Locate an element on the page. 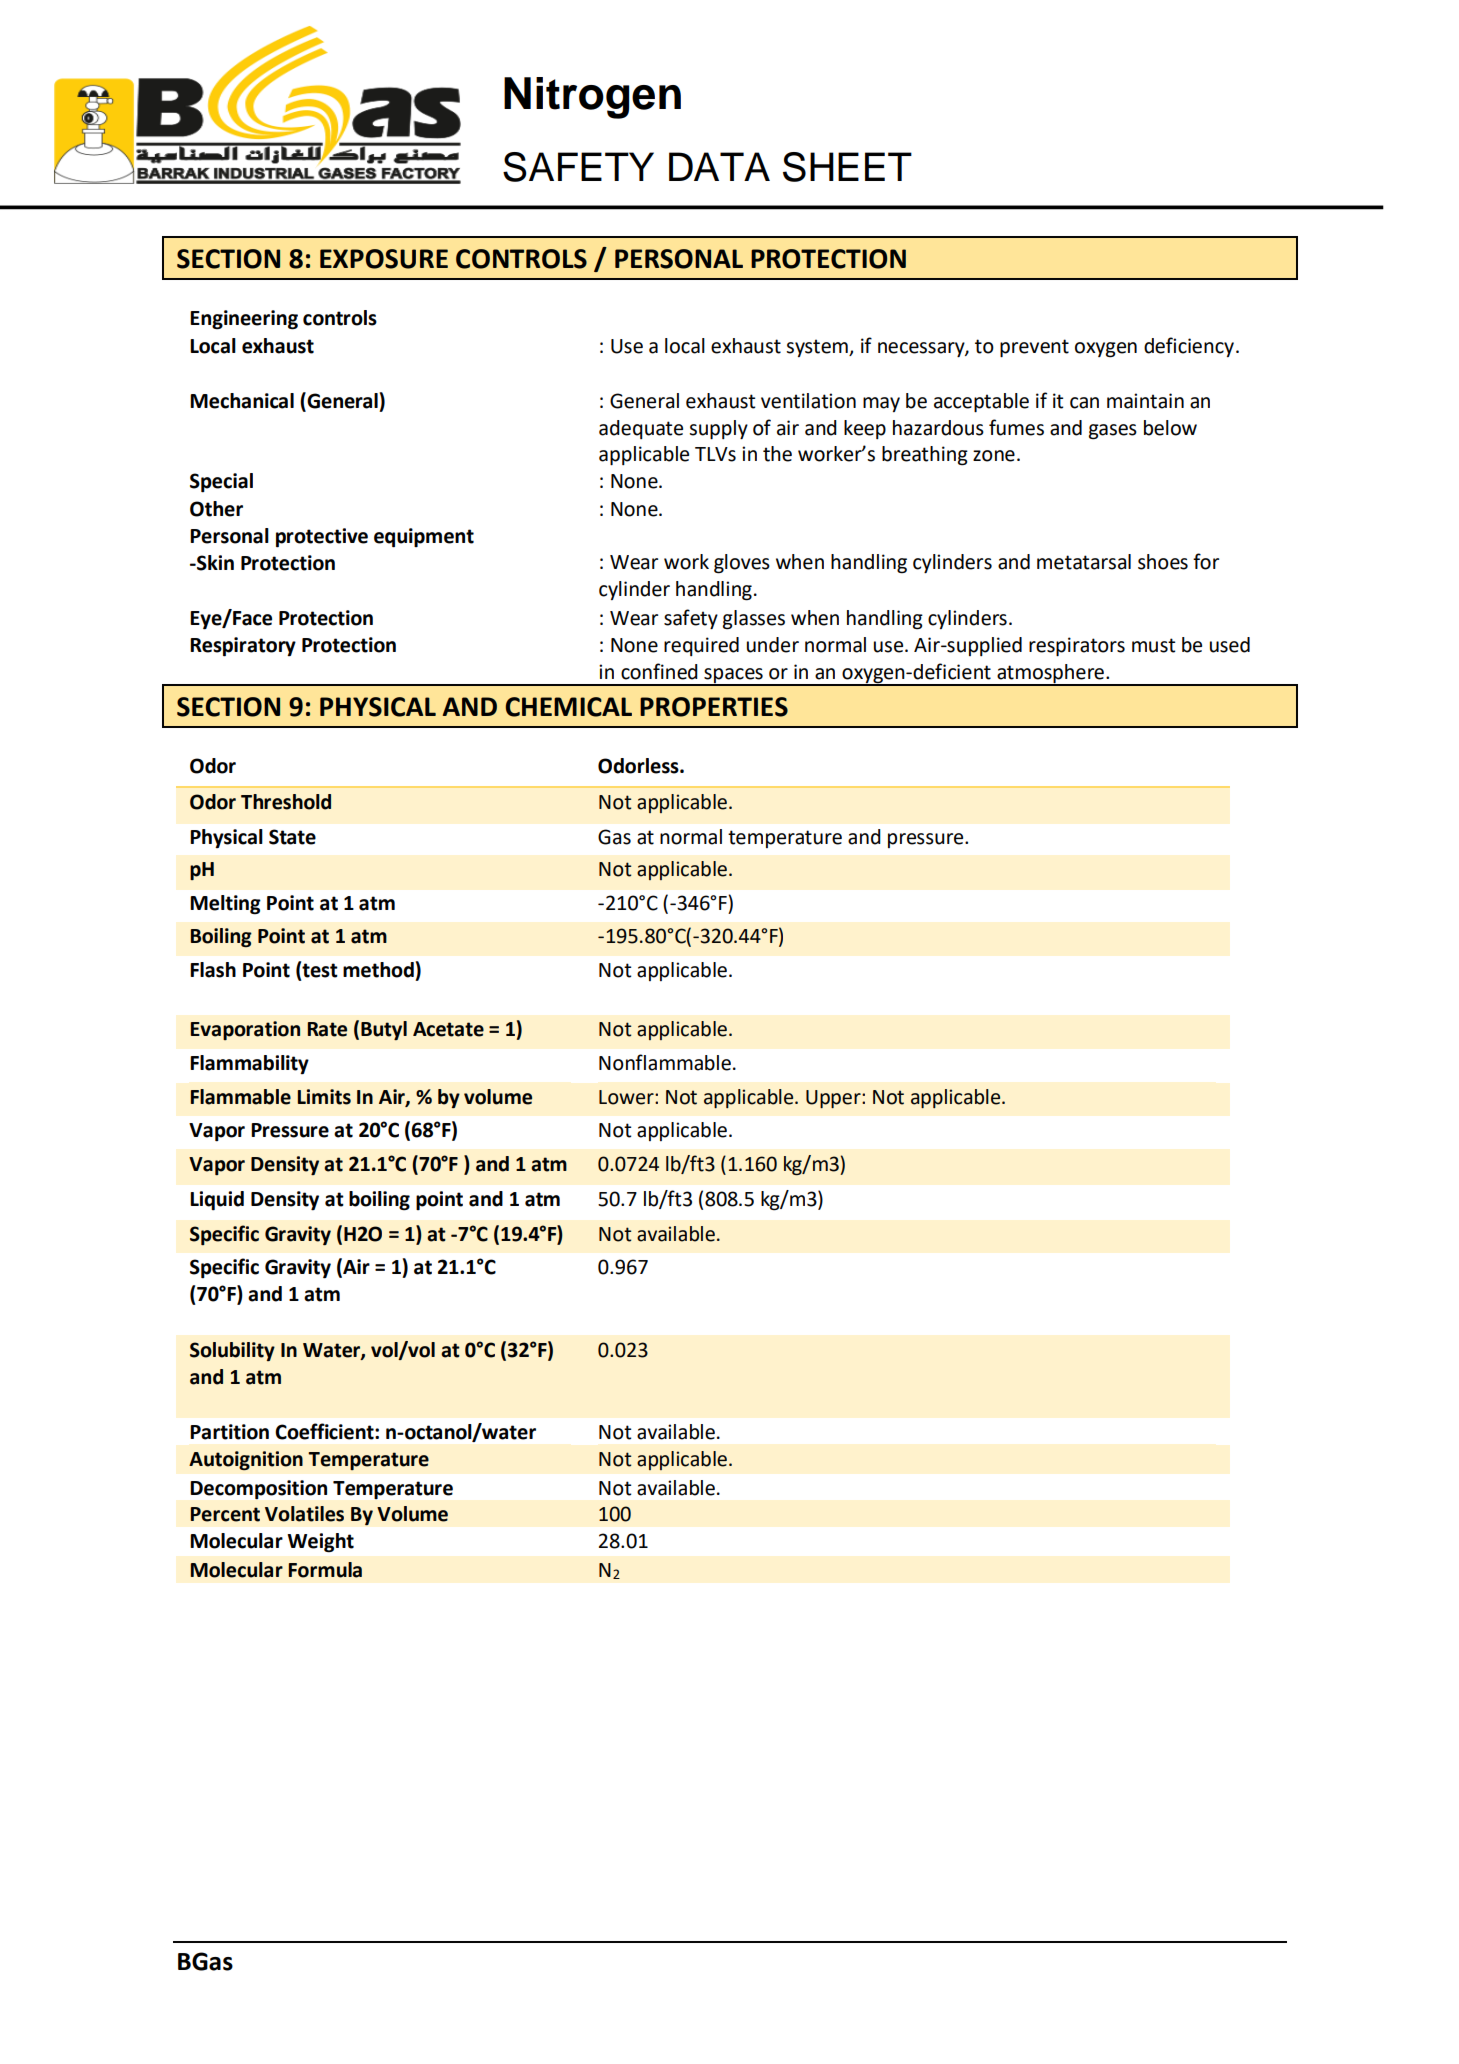  State is located at coordinates (292, 837).
